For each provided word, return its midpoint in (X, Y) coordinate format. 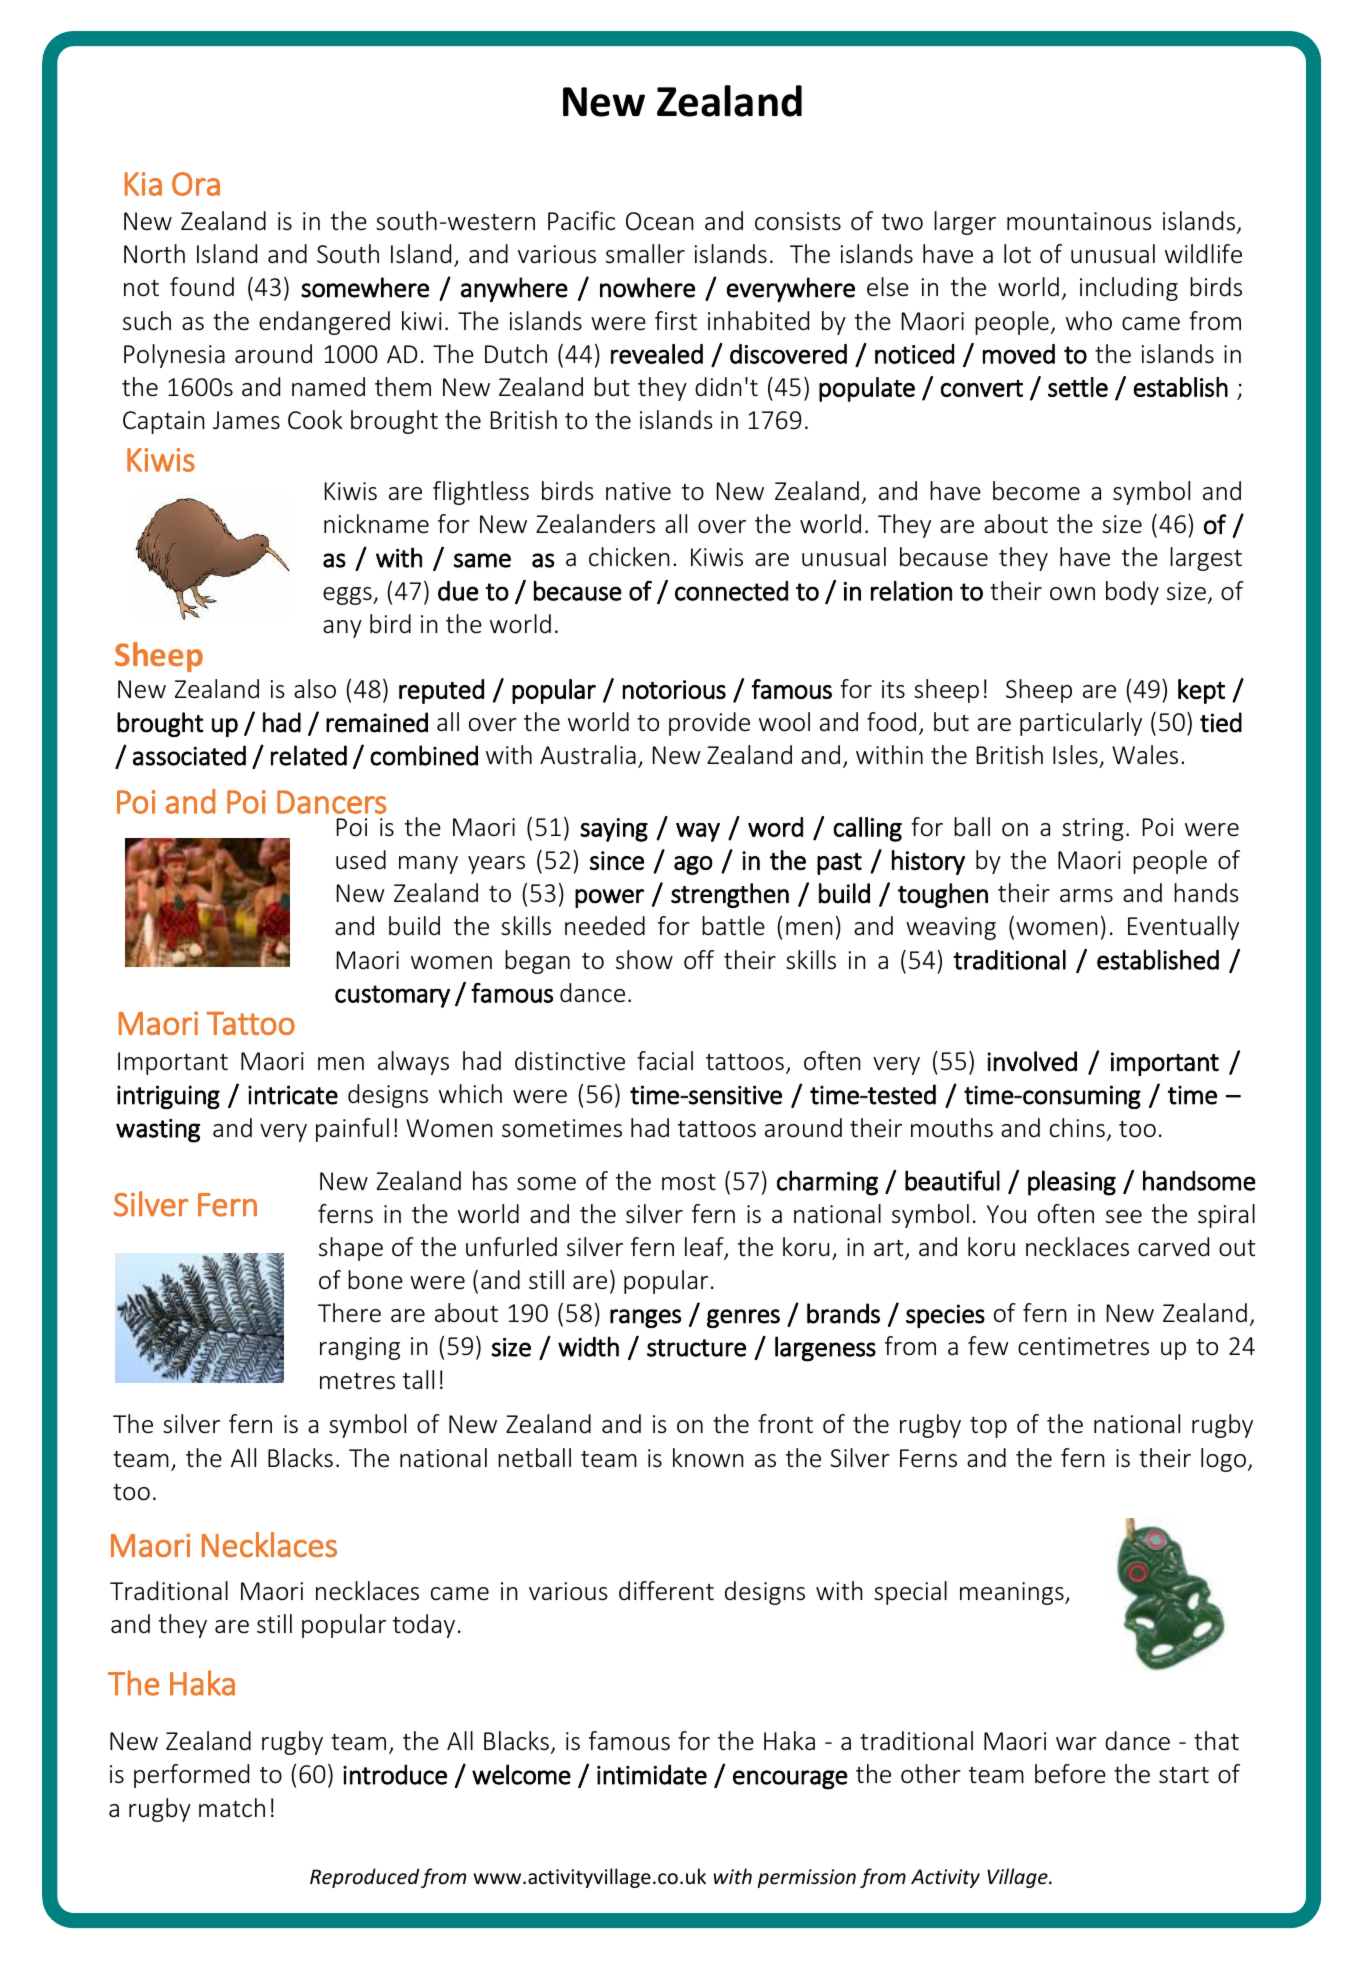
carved (1173, 1247)
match (232, 1808)
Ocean (660, 221)
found (202, 287)
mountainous (1079, 221)
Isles (1076, 756)
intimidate (652, 1774)
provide (709, 724)
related (309, 755)
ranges (645, 1318)
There (349, 1313)
